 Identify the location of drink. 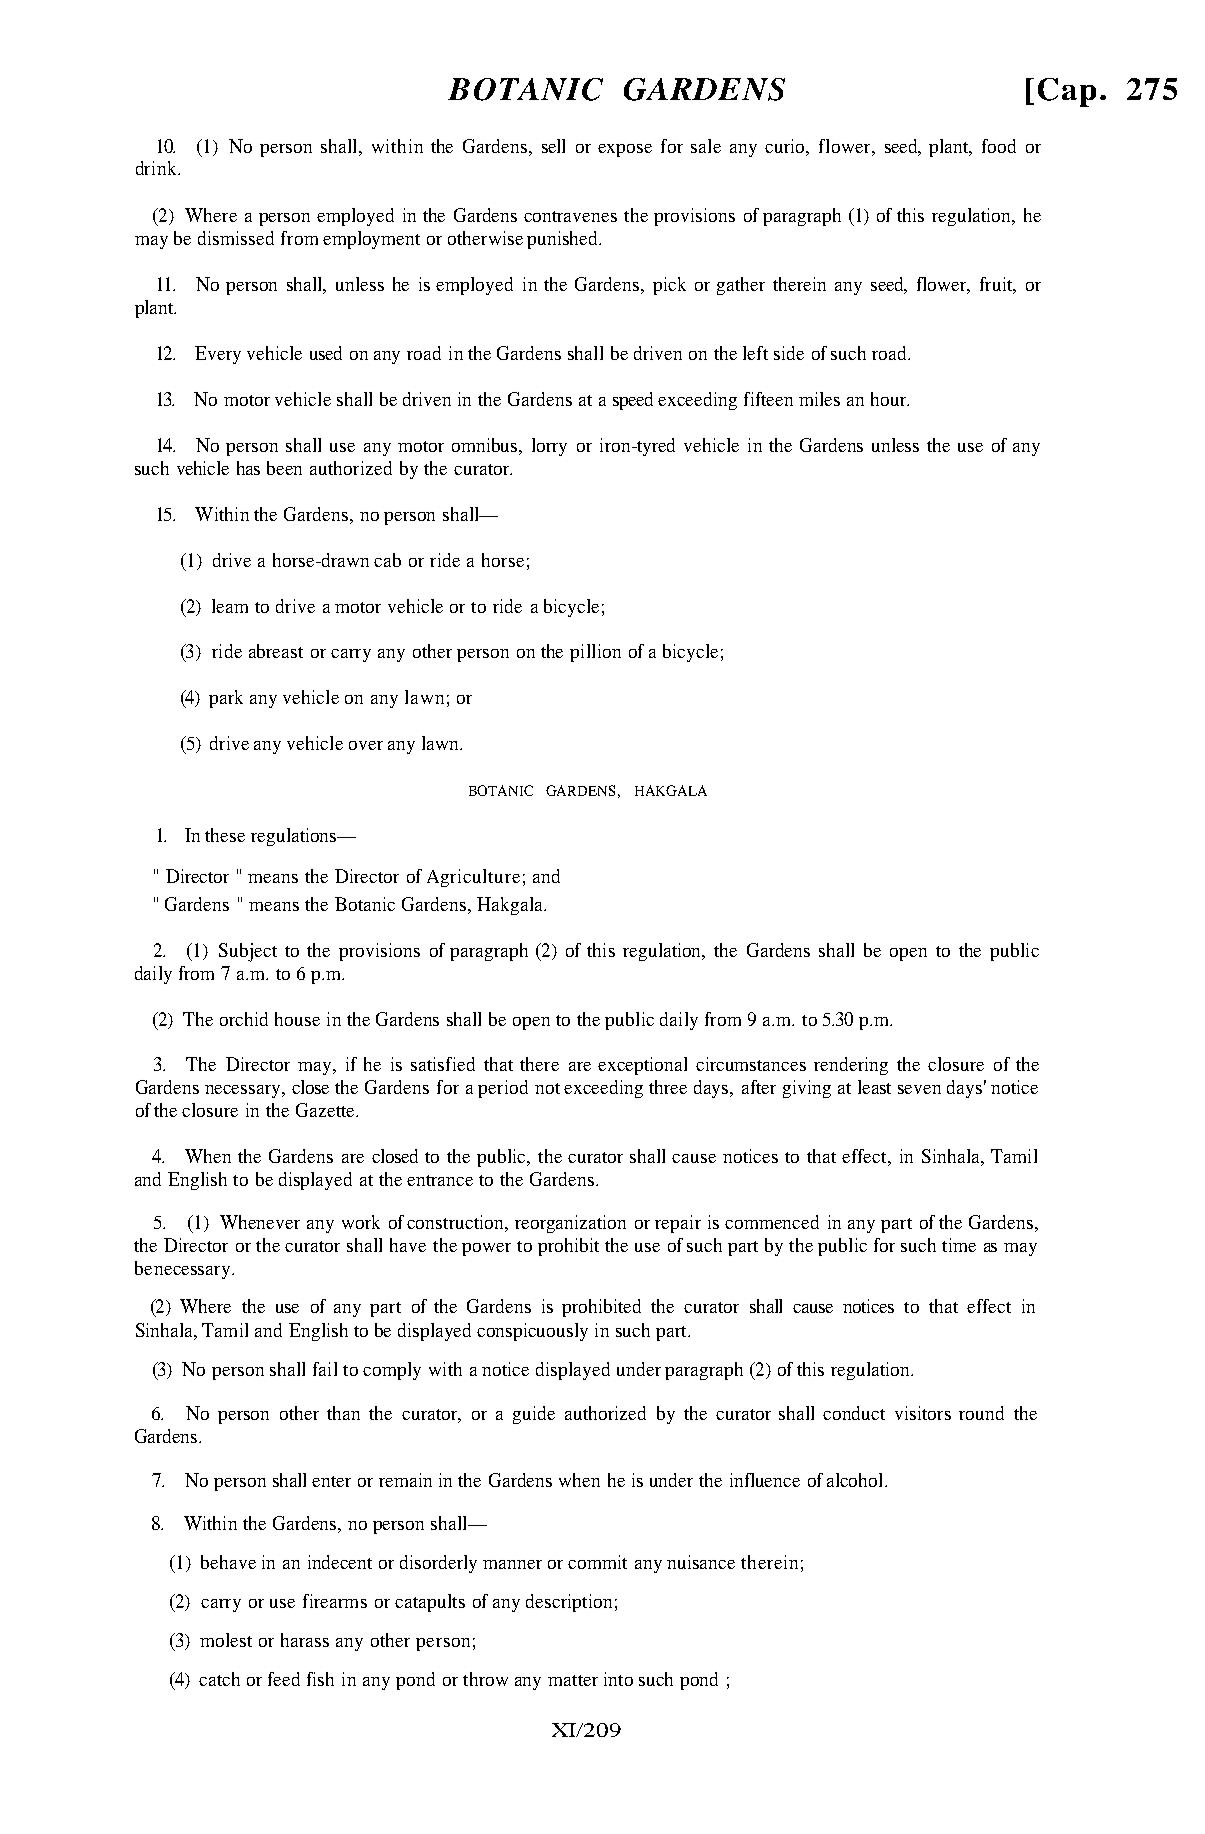
(157, 168).
